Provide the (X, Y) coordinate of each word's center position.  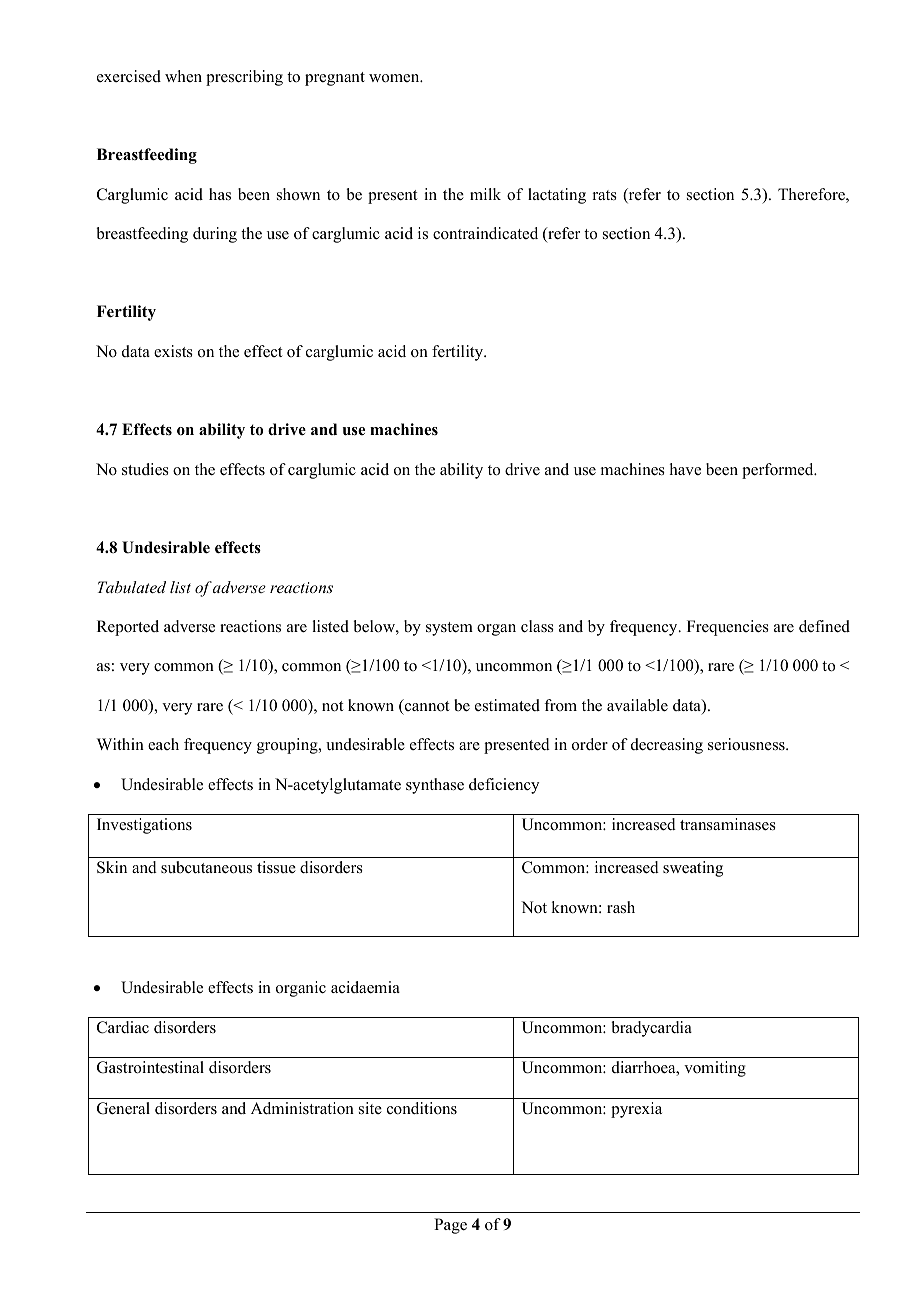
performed (779, 471)
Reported (128, 628)
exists (173, 351)
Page (450, 1226)
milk (485, 194)
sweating (693, 869)
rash (621, 907)
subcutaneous (206, 867)
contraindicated (485, 233)
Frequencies (728, 628)
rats (605, 195)
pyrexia (636, 1110)
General (123, 1108)
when (183, 76)
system (449, 629)
